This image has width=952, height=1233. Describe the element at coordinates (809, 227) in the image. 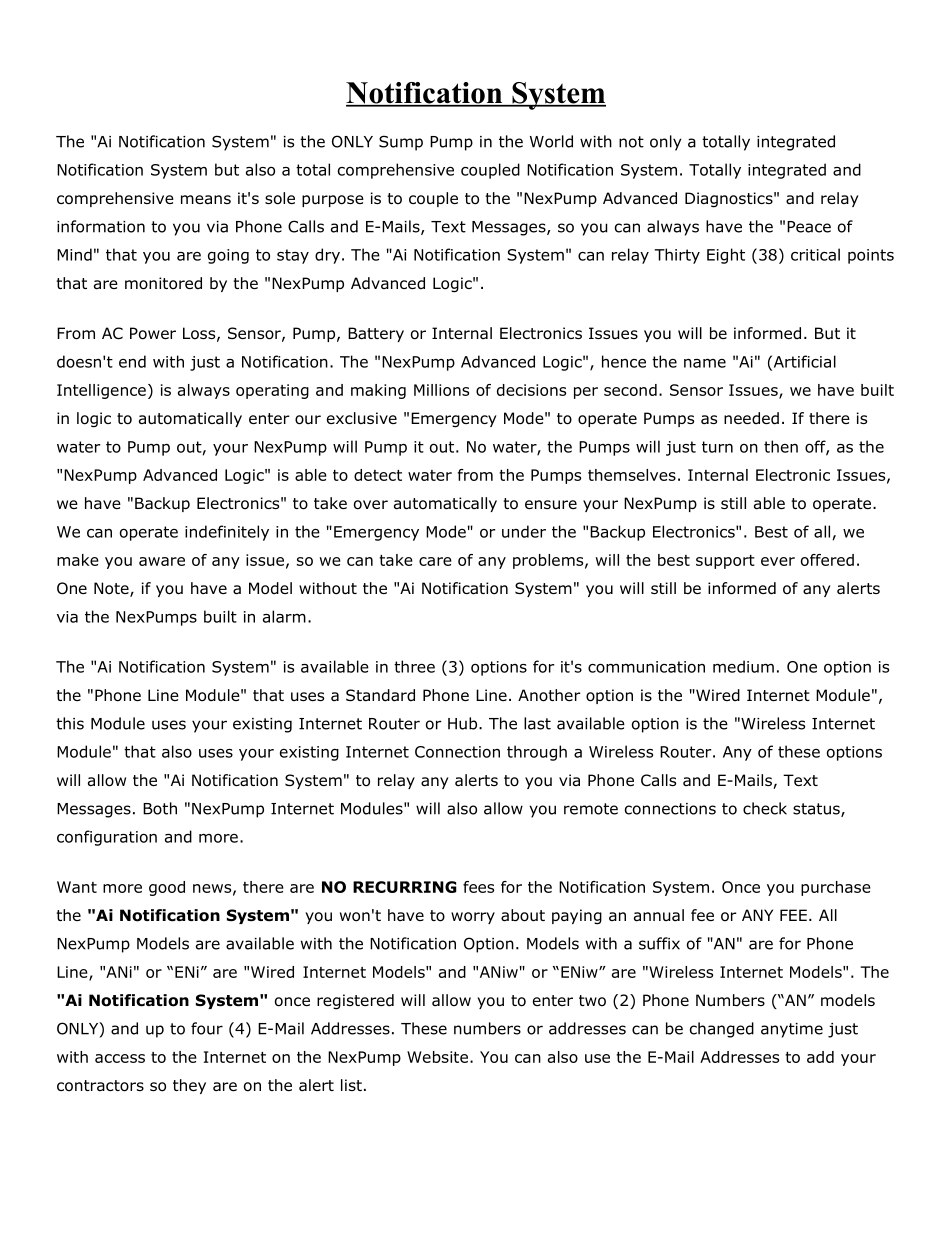

I see `Peace` at that location.
